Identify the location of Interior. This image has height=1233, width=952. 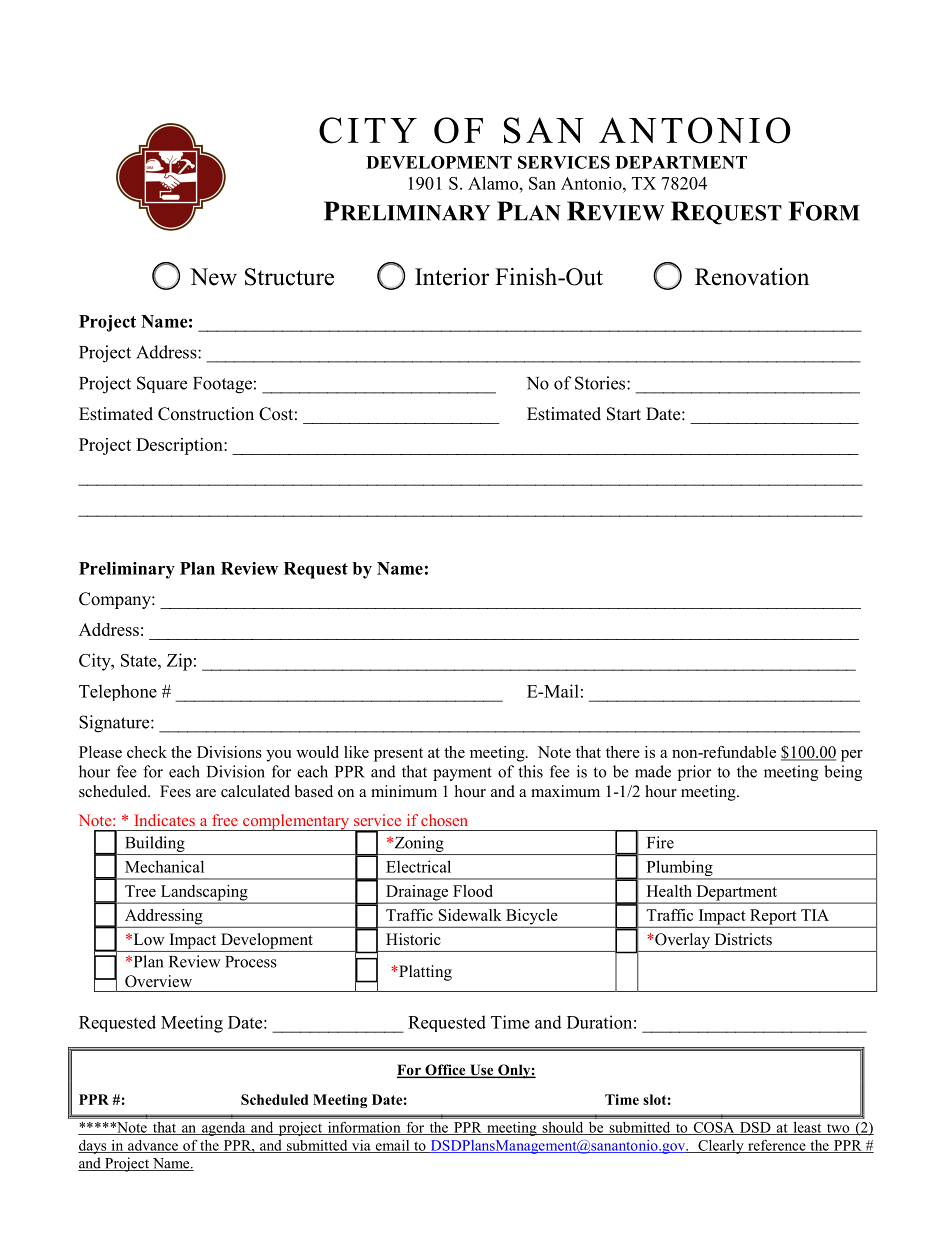
(452, 277).
